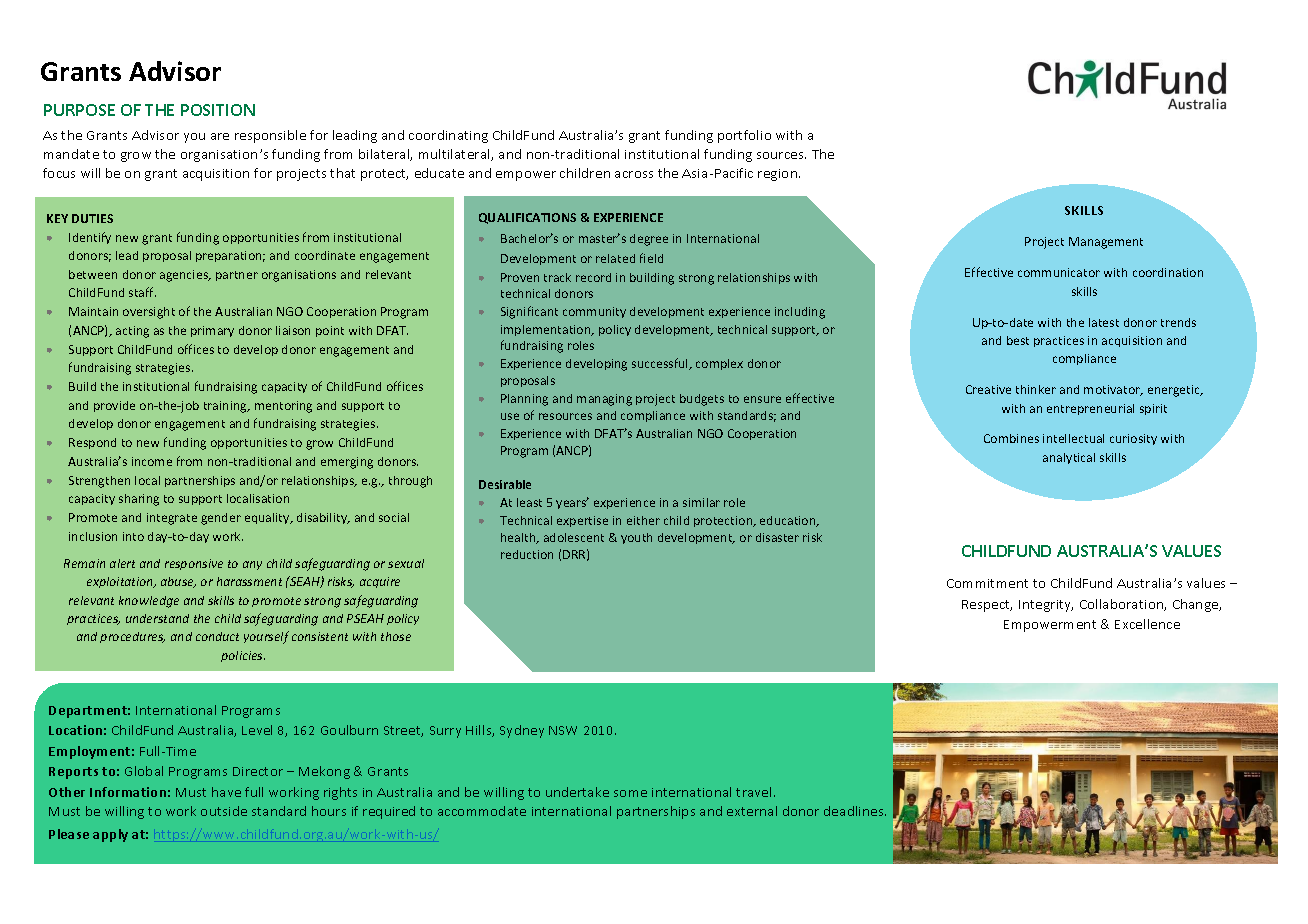  I want to click on primary, so click(212, 331).
